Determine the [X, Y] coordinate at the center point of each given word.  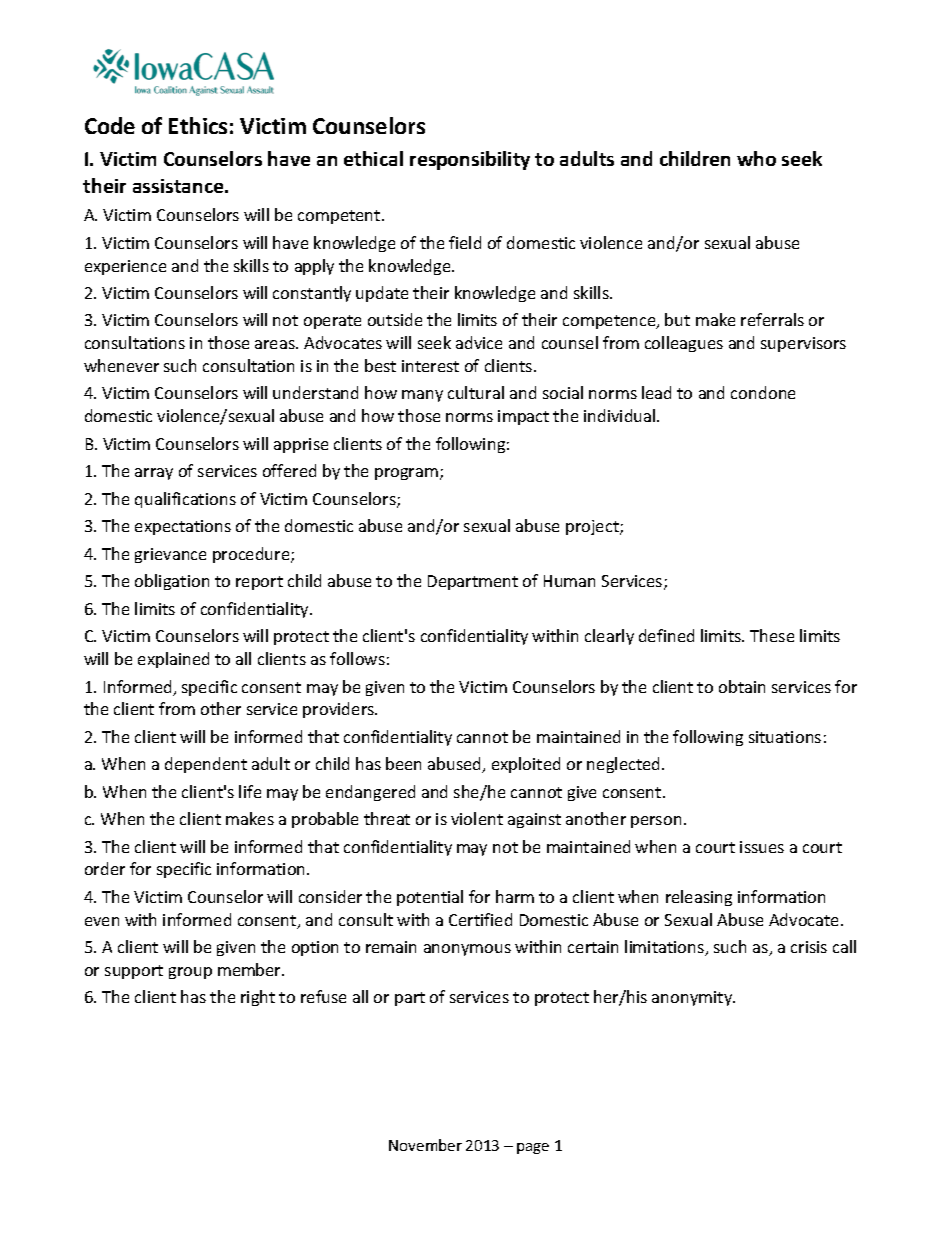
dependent [206, 765]
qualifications [185, 500]
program [408, 474]
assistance [179, 186]
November [425, 1145]
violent [477, 818]
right [258, 998]
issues [762, 847]
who [756, 158]
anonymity [693, 998]
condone [763, 392]
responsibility [470, 160]
